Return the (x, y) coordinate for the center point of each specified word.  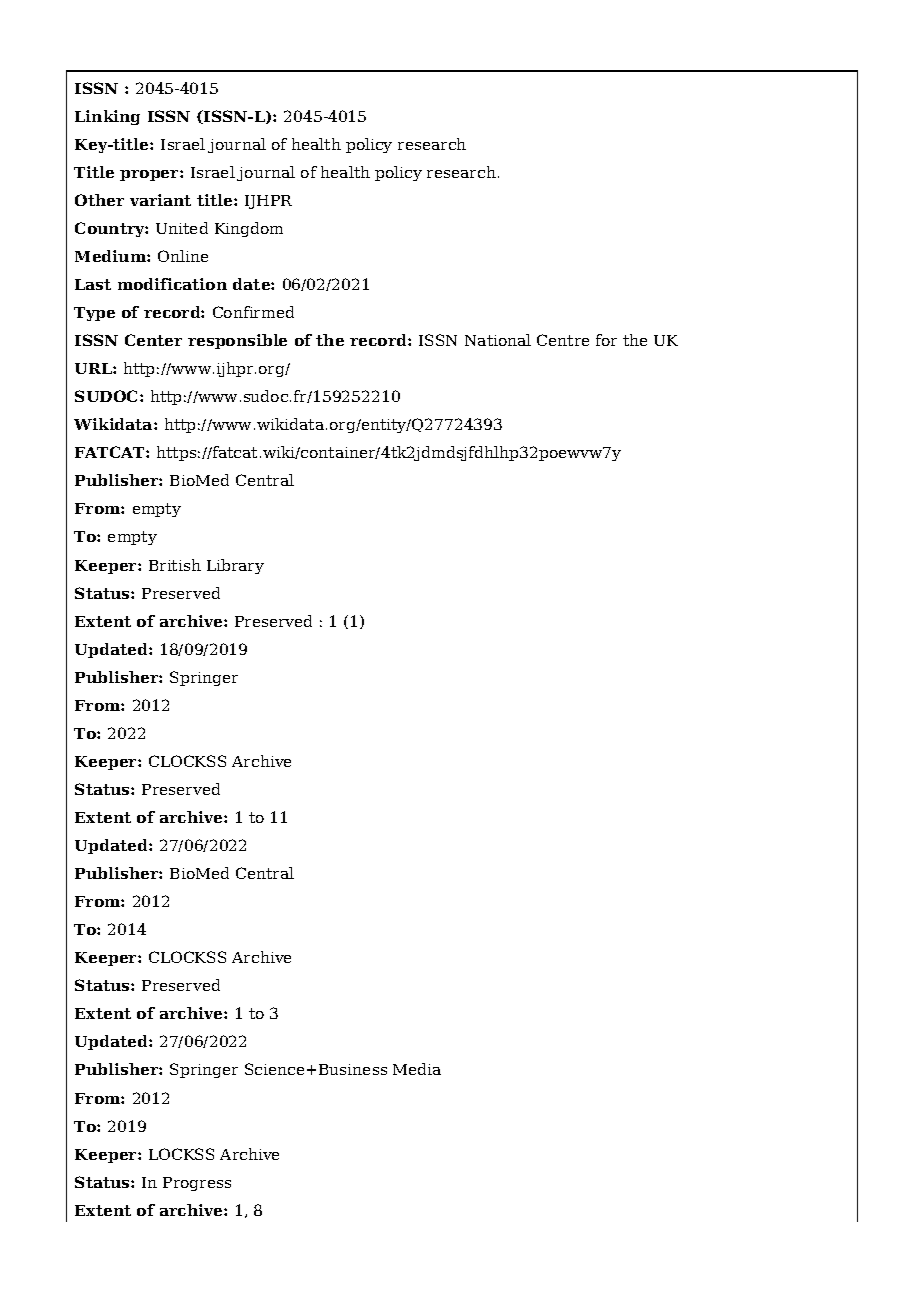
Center (153, 340)
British (175, 565)
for (606, 340)
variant (160, 200)
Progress (197, 1184)
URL (94, 368)
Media (417, 1069)
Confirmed (253, 312)
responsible (237, 341)
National (498, 340)
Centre (563, 340)
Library (235, 566)
